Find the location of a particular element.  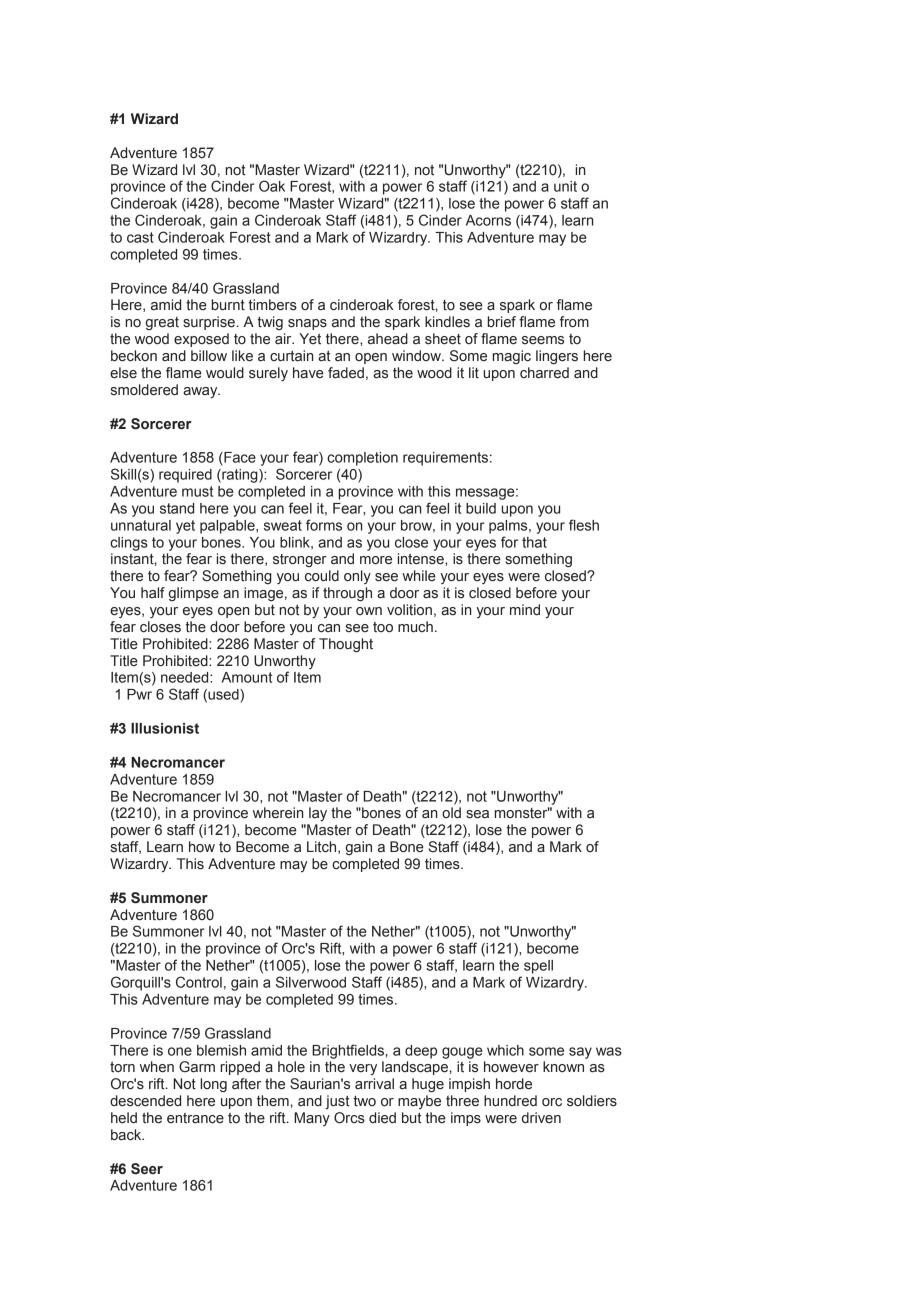

Illusionist is located at coordinates (165, 728).
